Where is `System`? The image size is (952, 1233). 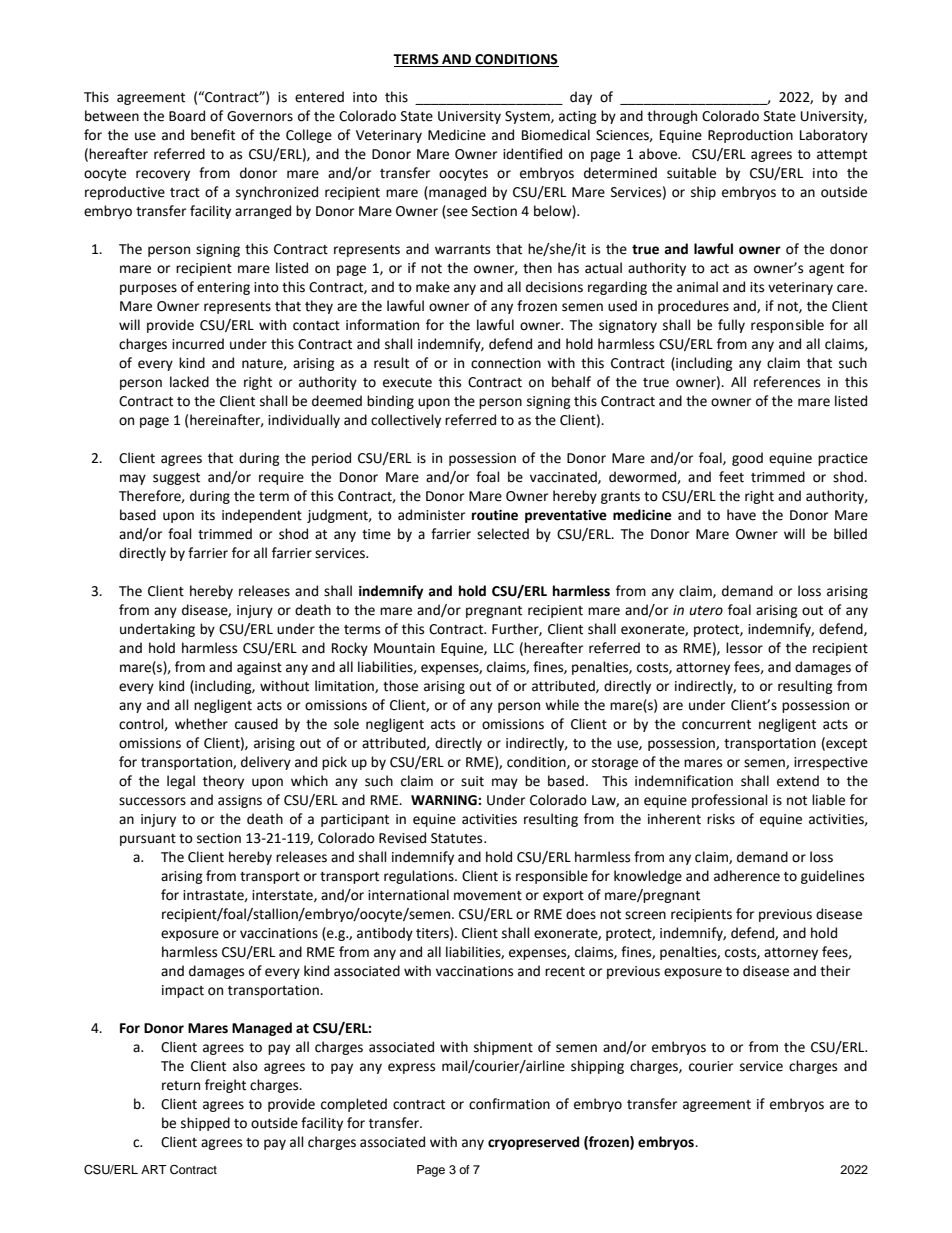 System is located at coordinates (528, 117).
